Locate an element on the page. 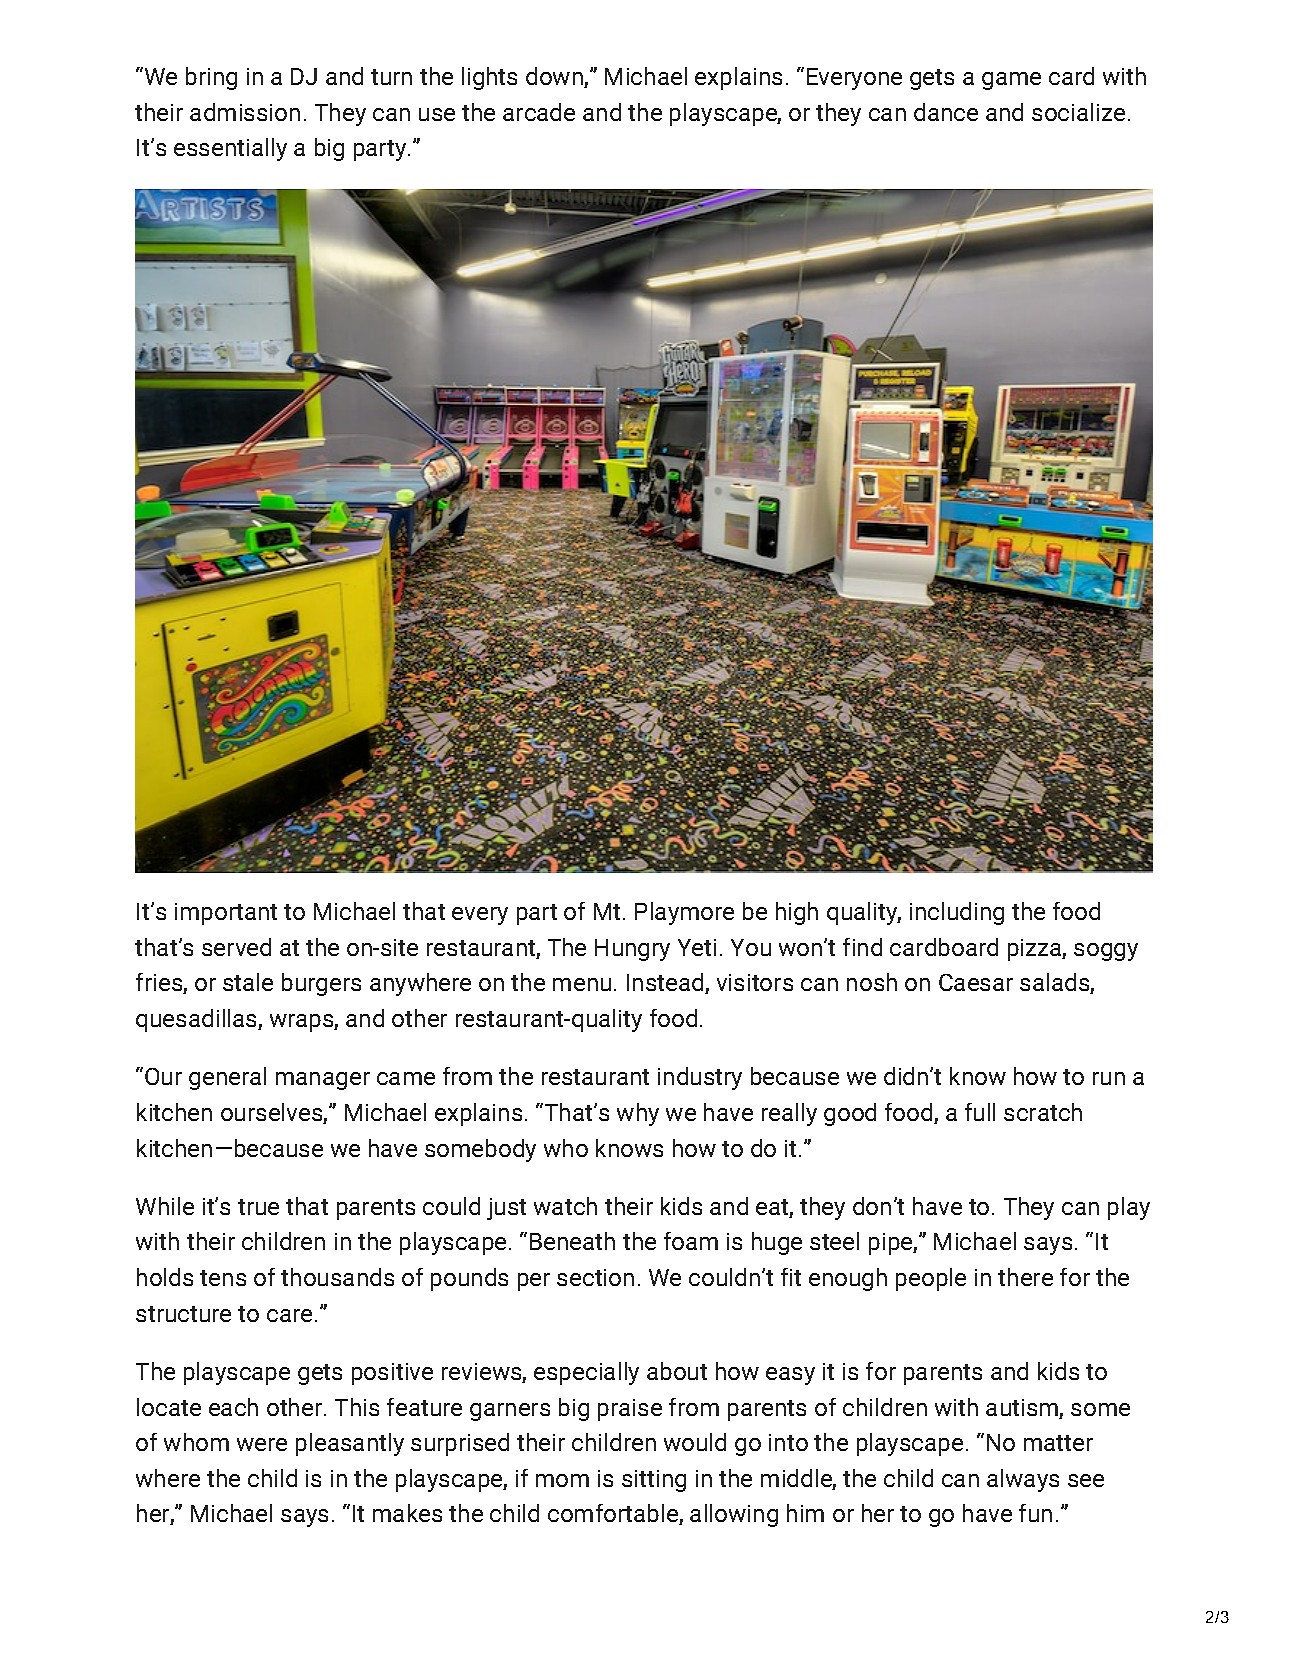  socialize is located at coordinates (1078, 112).
